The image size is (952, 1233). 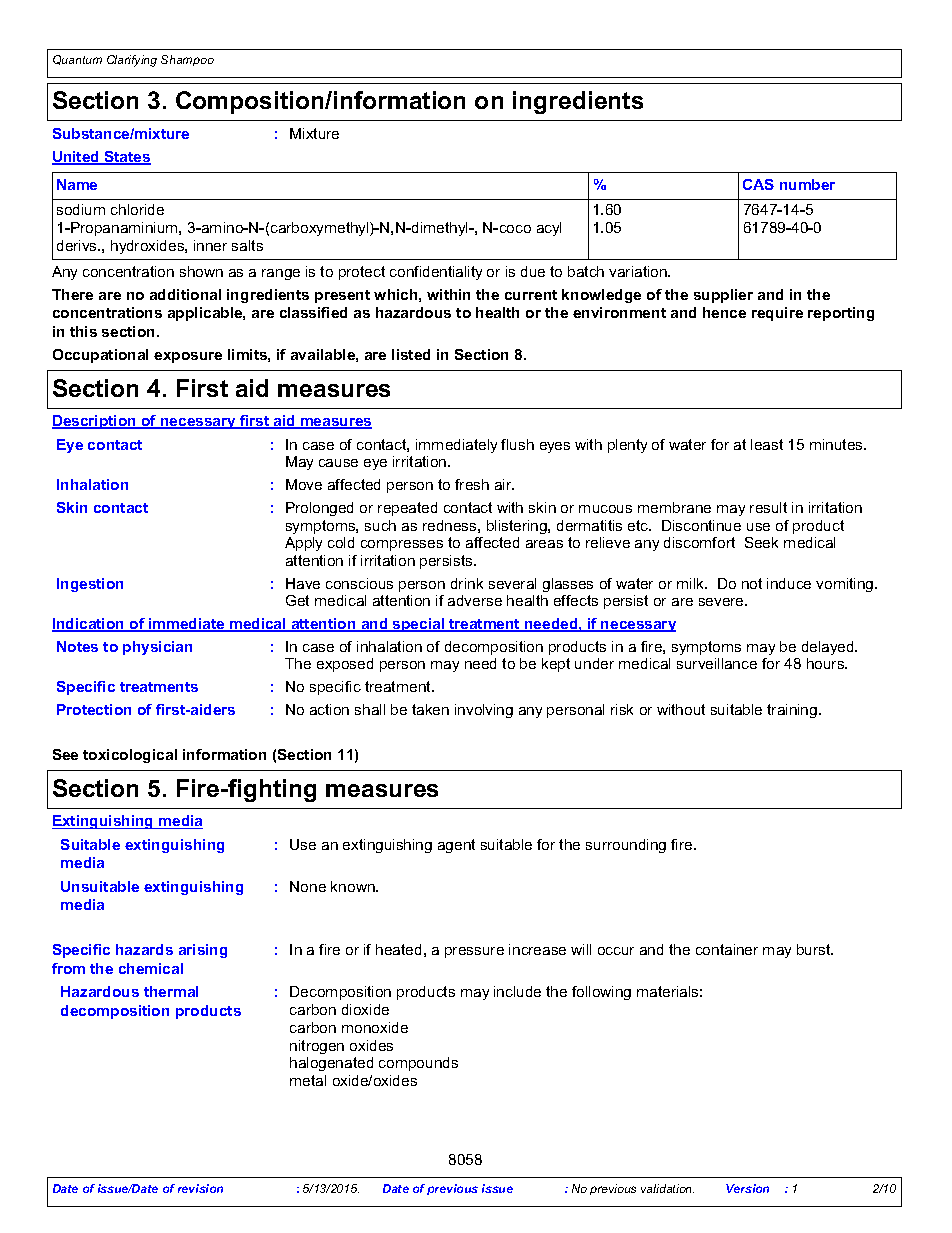 I want to click on acyl, so click(x=549, y=229).
